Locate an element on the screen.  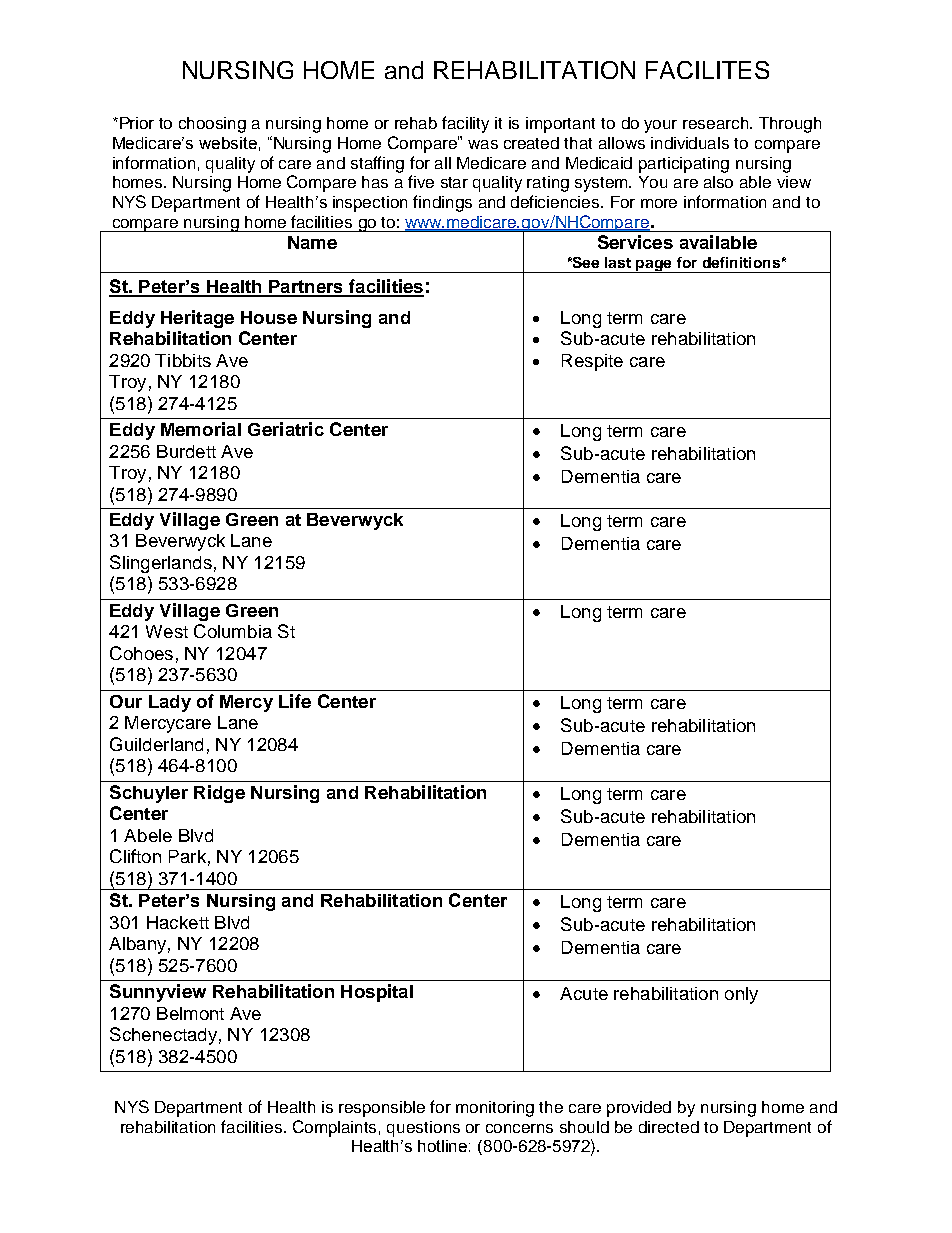
individuals is located at coordinates (690, 143).
